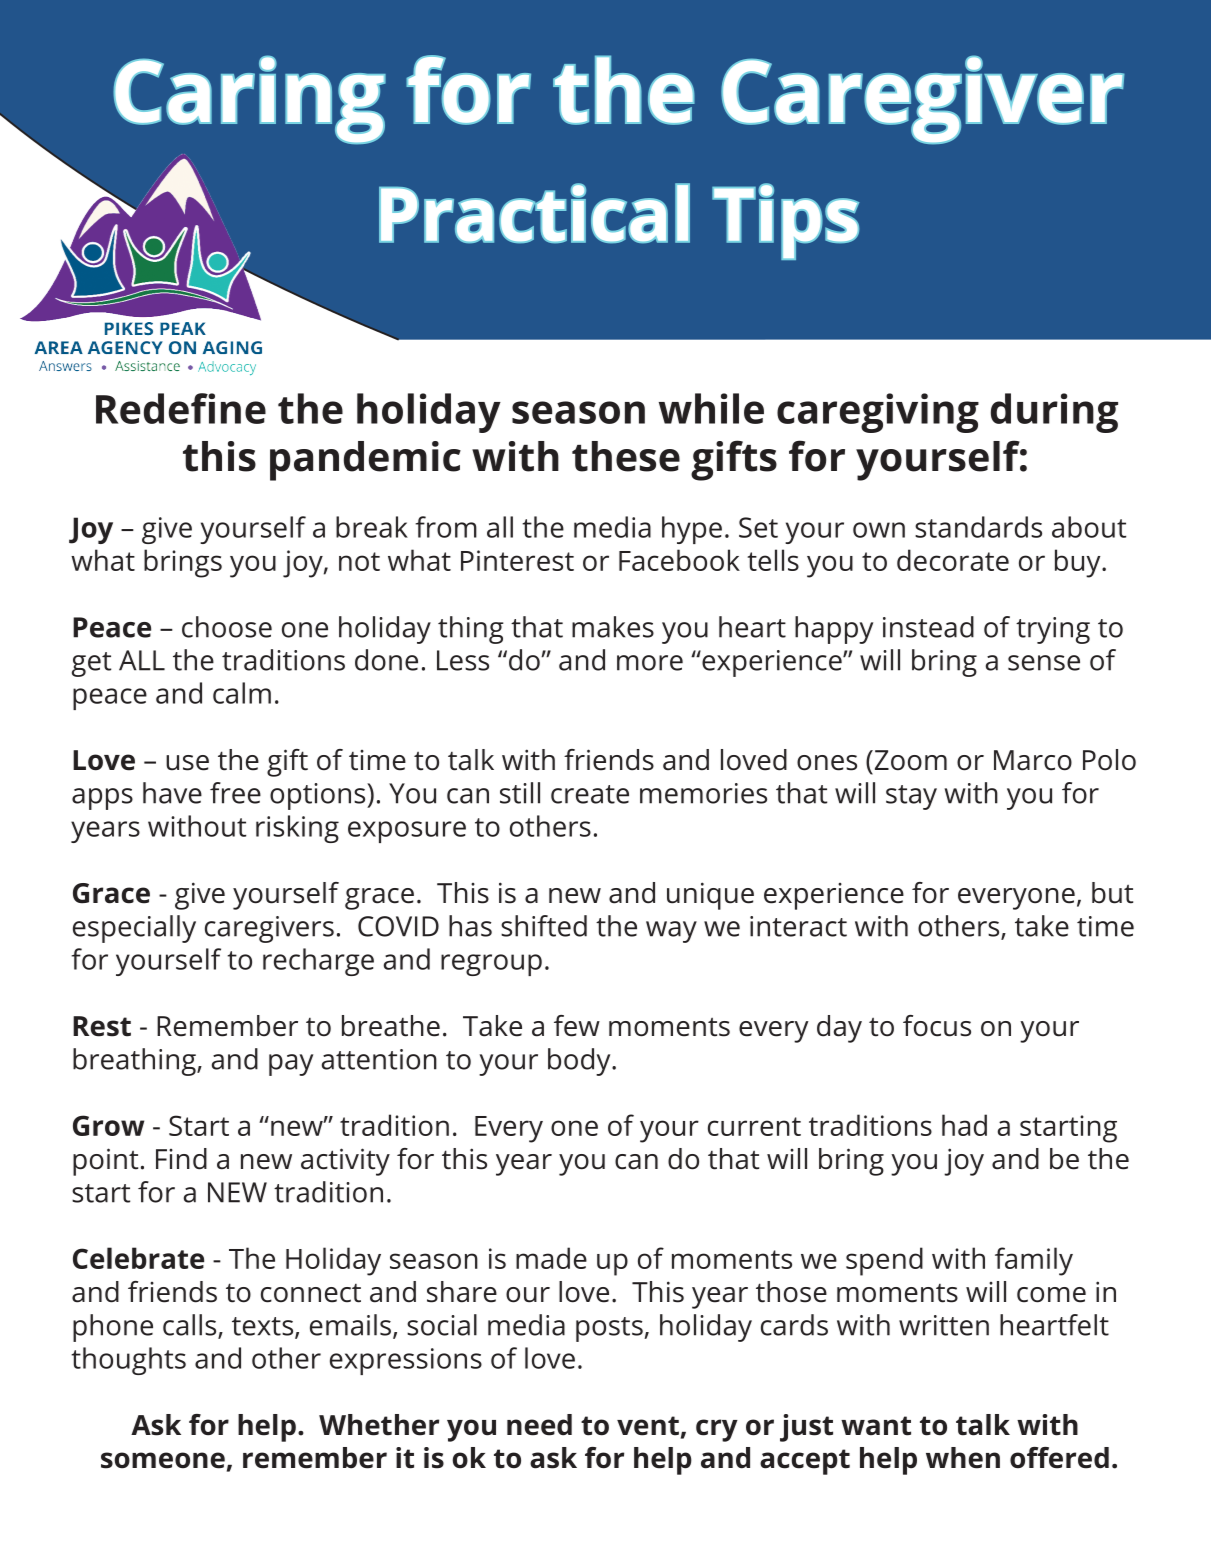 The height and width of the screenshot is (1567, 1211). I want to click on had, so click(964, 1125).
